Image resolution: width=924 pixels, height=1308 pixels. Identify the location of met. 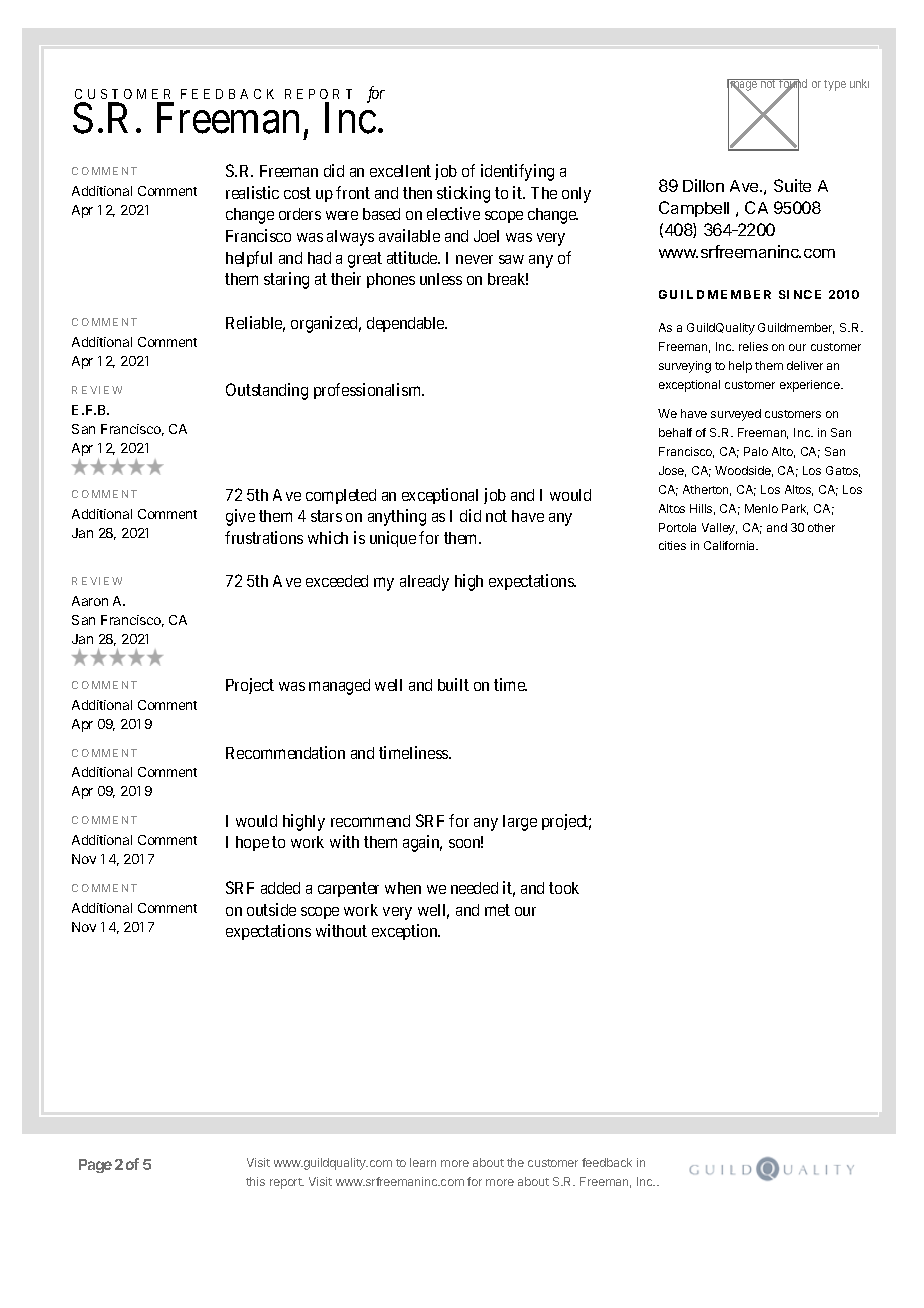
(497, 910).
